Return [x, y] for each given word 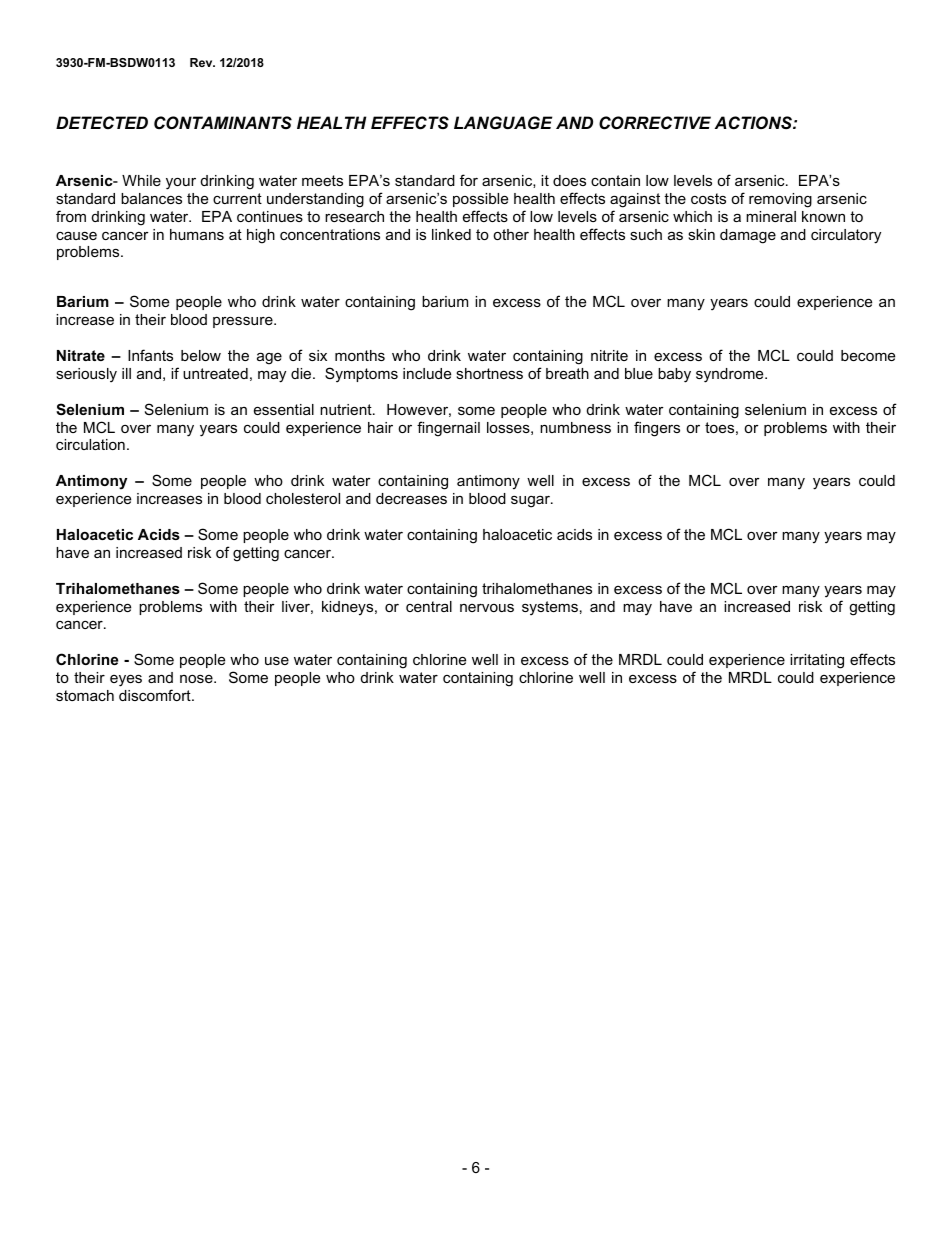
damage [748, 236]
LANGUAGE [503, 122]
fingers [657, 429]
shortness [489, 373]
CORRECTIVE [655, 123]
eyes [126, 680]
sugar [531, 501]
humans [197, 234]
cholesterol [303, 498]
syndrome [731, 375]
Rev [202, 62]
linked [451, 234]
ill [126, 373]
